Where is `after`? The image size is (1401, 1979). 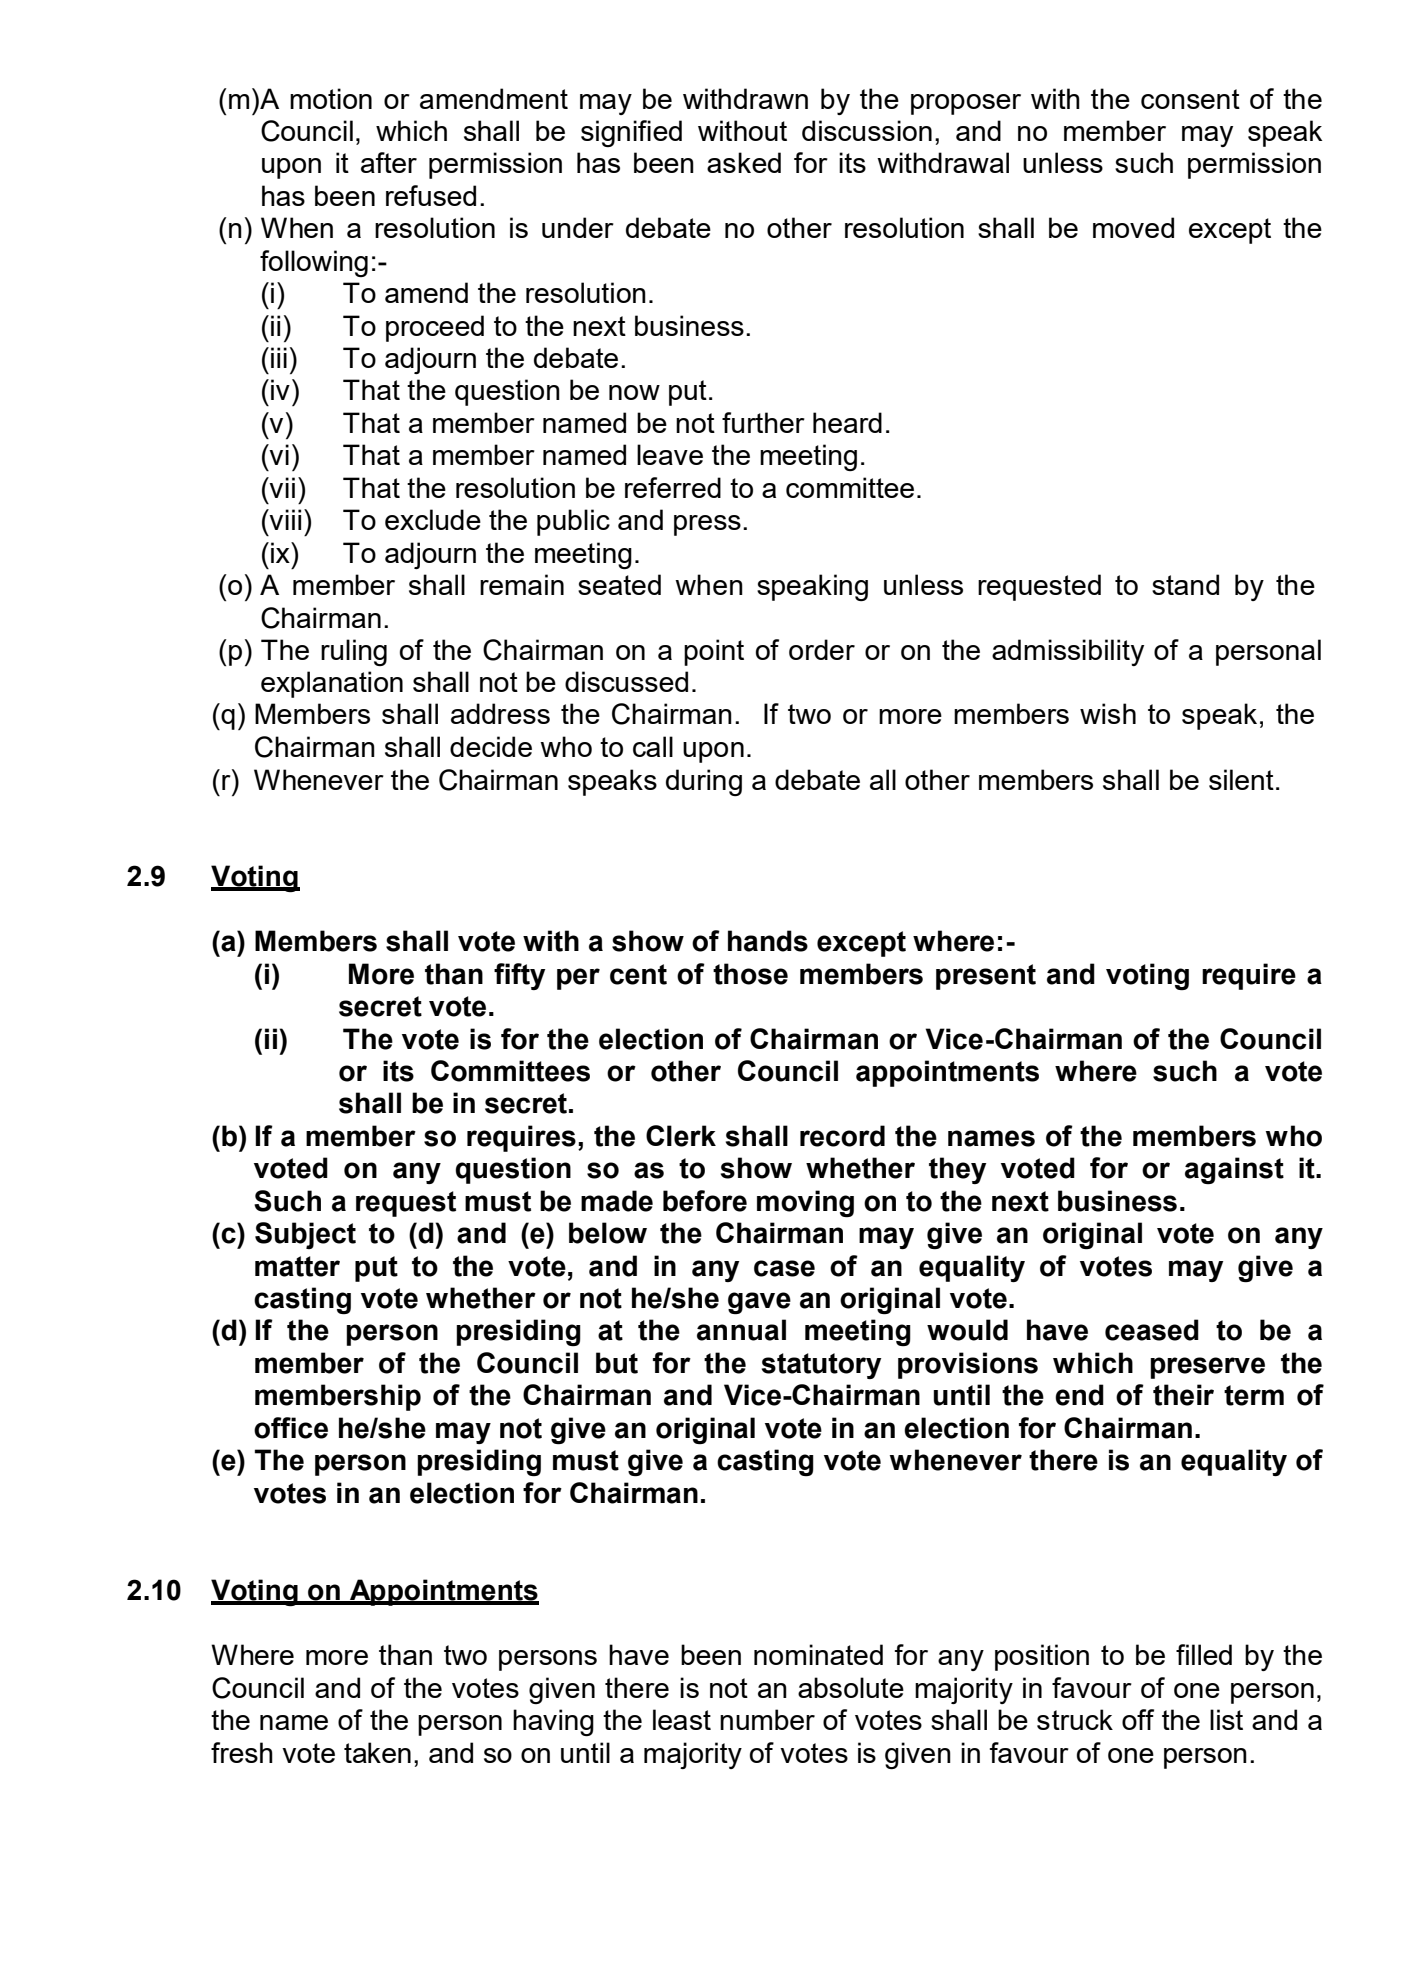 after is located at coordinates (389, 162).
